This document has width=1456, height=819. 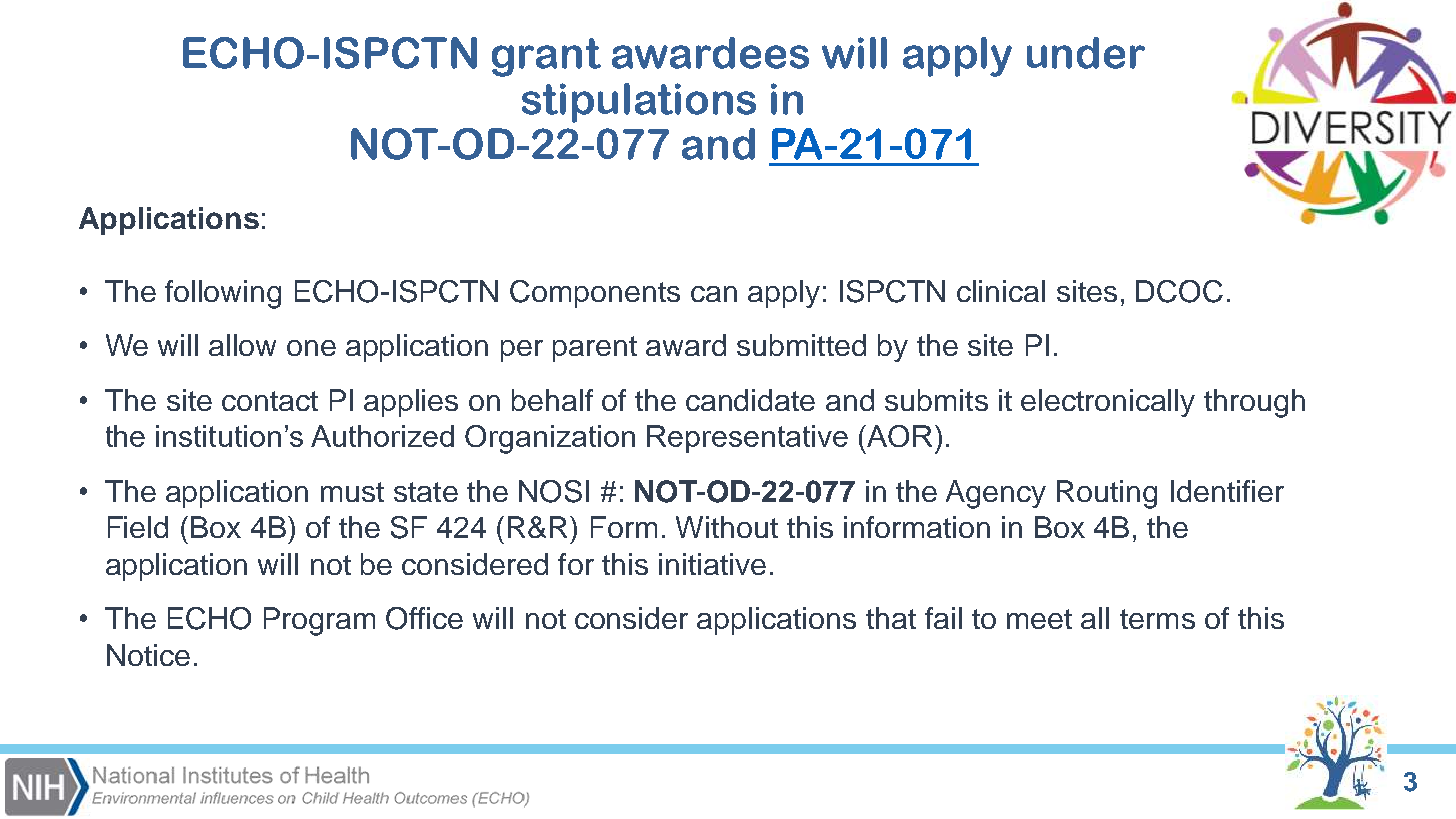 What do you see at coordinates (242, 345) in the document?
I see `allow` at bounding box center [242, 345].
